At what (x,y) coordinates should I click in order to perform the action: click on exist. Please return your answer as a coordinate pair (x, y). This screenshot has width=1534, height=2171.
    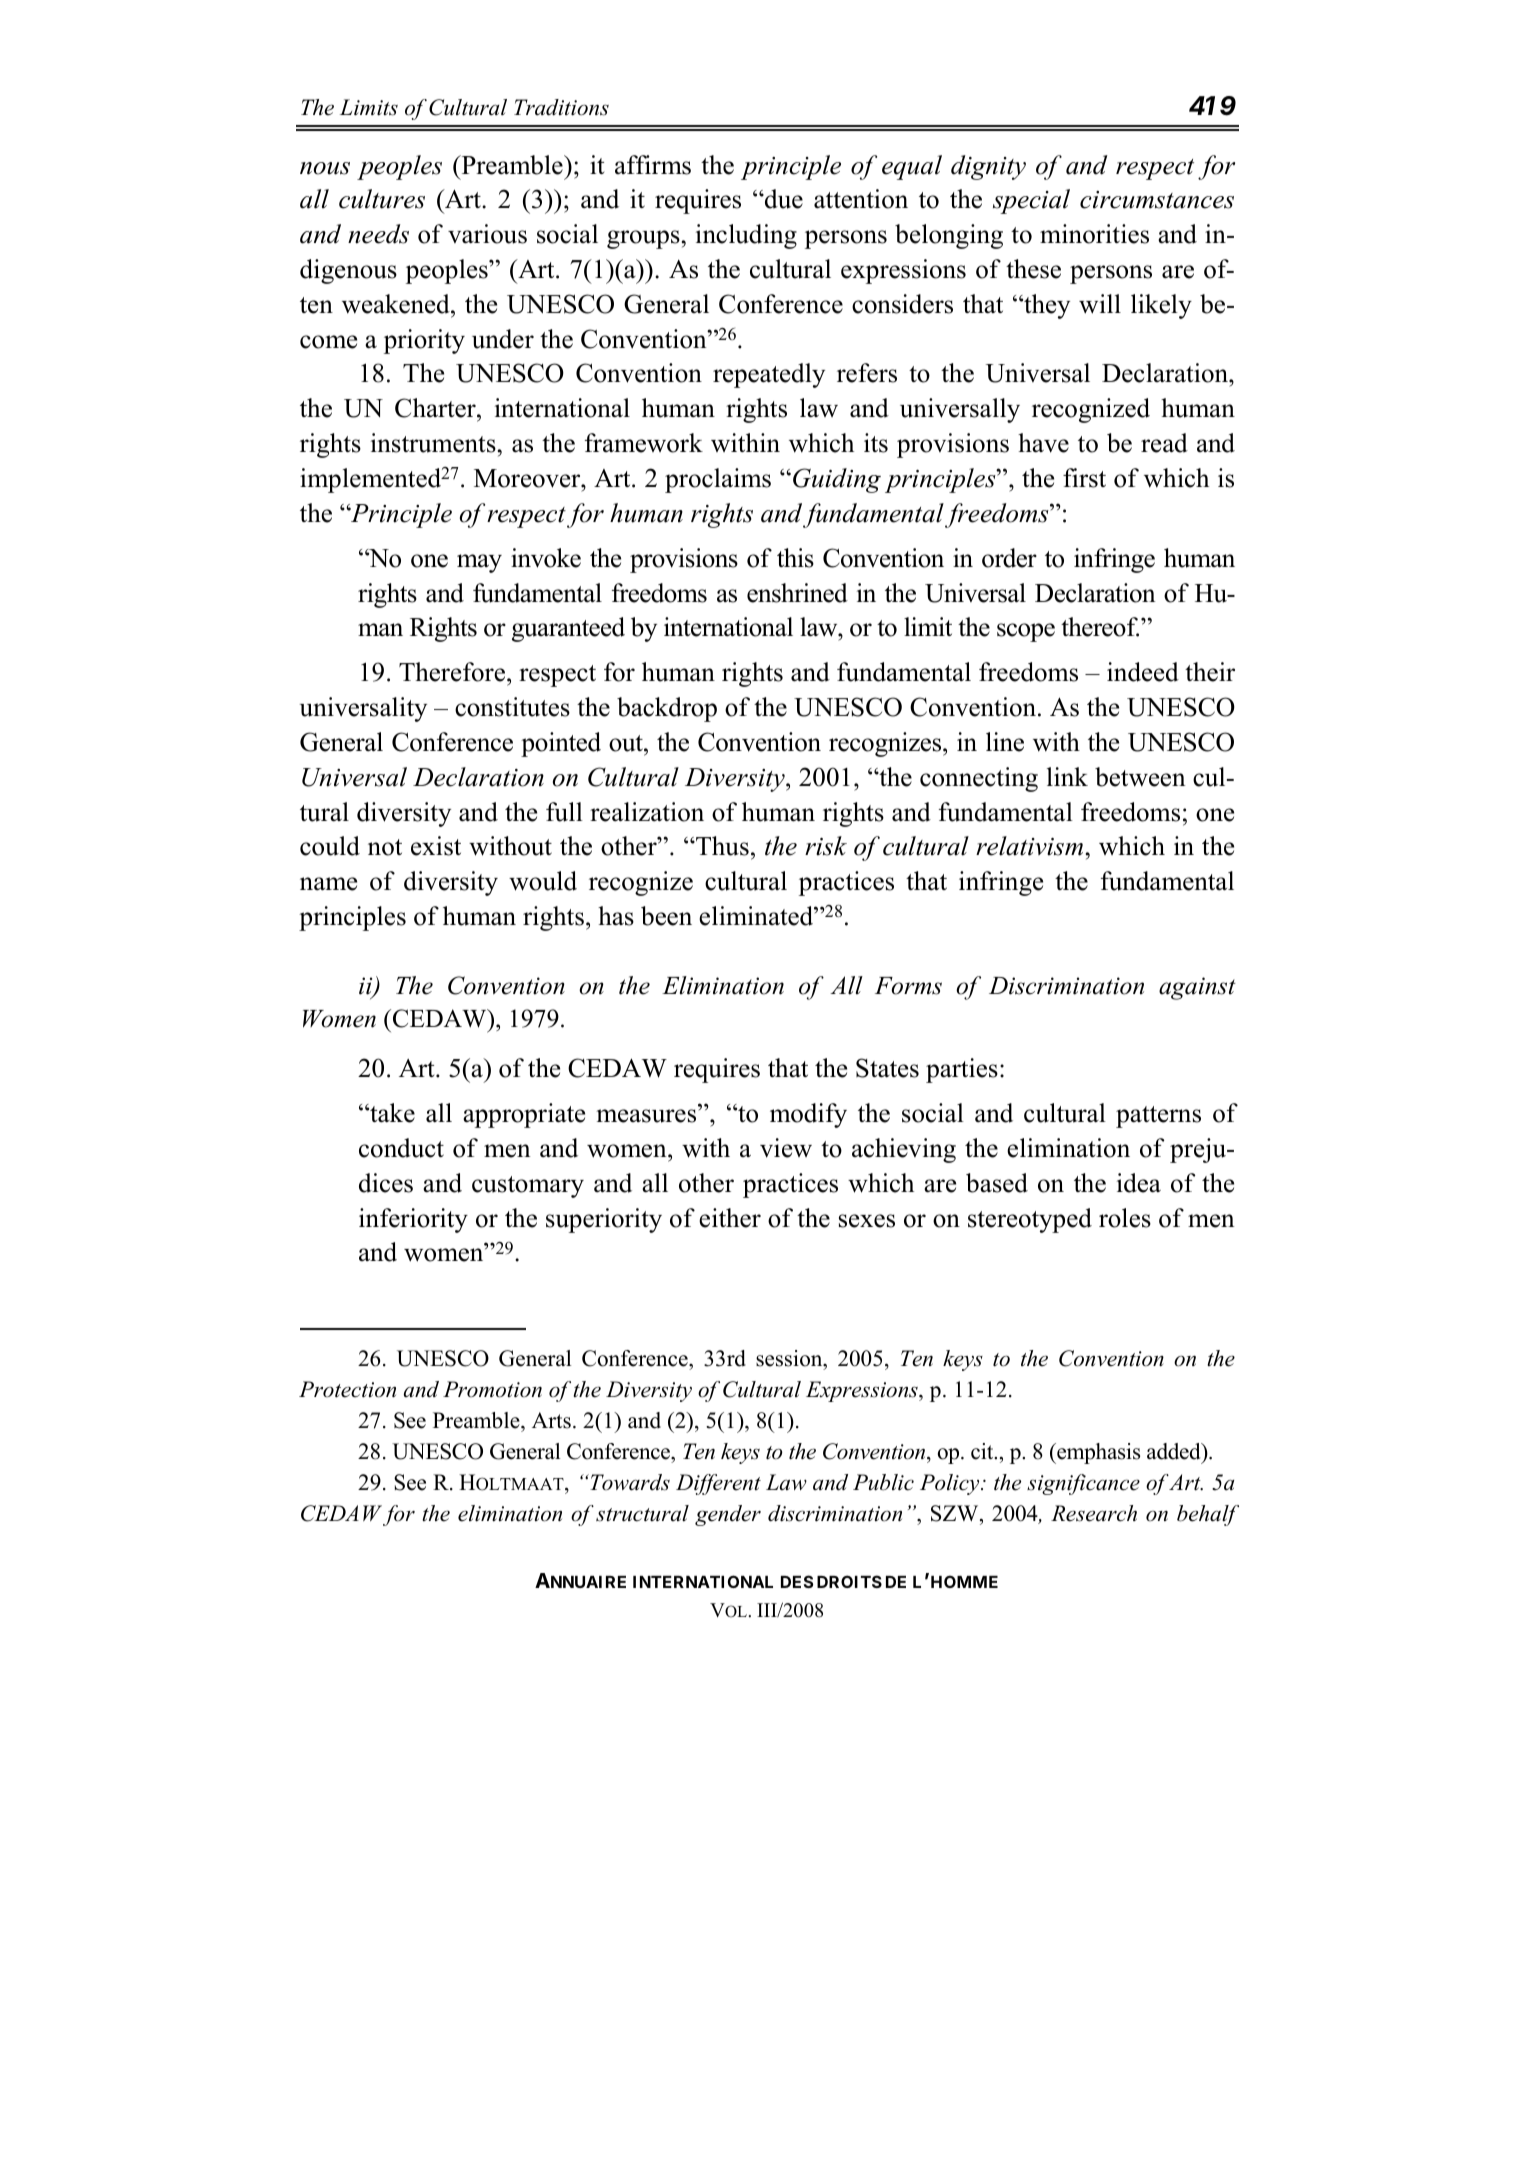
    Looking at the image, I should click on (436, 846).
